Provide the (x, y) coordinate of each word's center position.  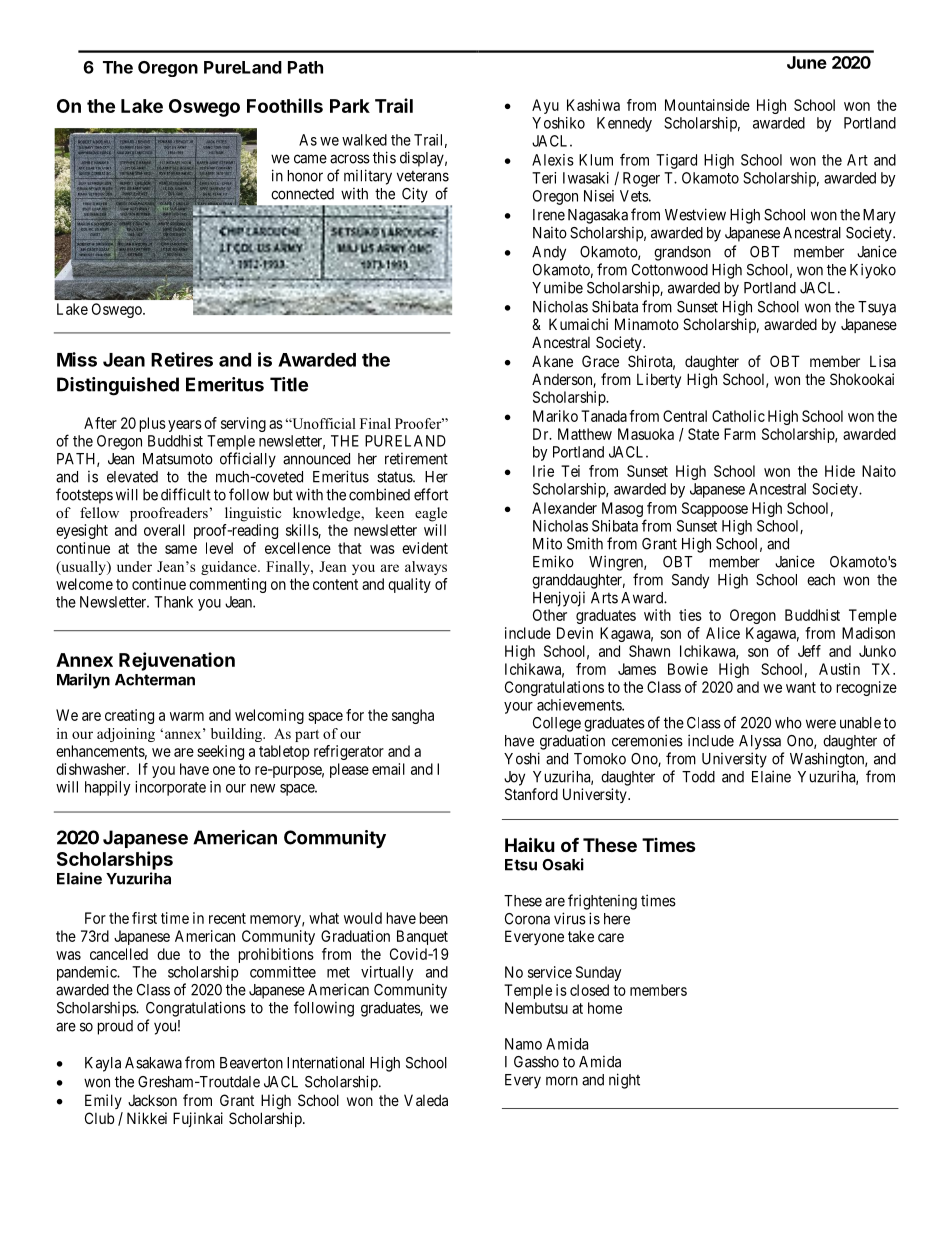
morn (562, 1081)
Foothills (285, 105)
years (185, 426)
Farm (740, 434)
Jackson (152, 1100)
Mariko (555, 416)
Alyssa (760, 742)
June (807, 62)
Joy (514, 778)
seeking (220, 752)
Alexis (553, 160)
